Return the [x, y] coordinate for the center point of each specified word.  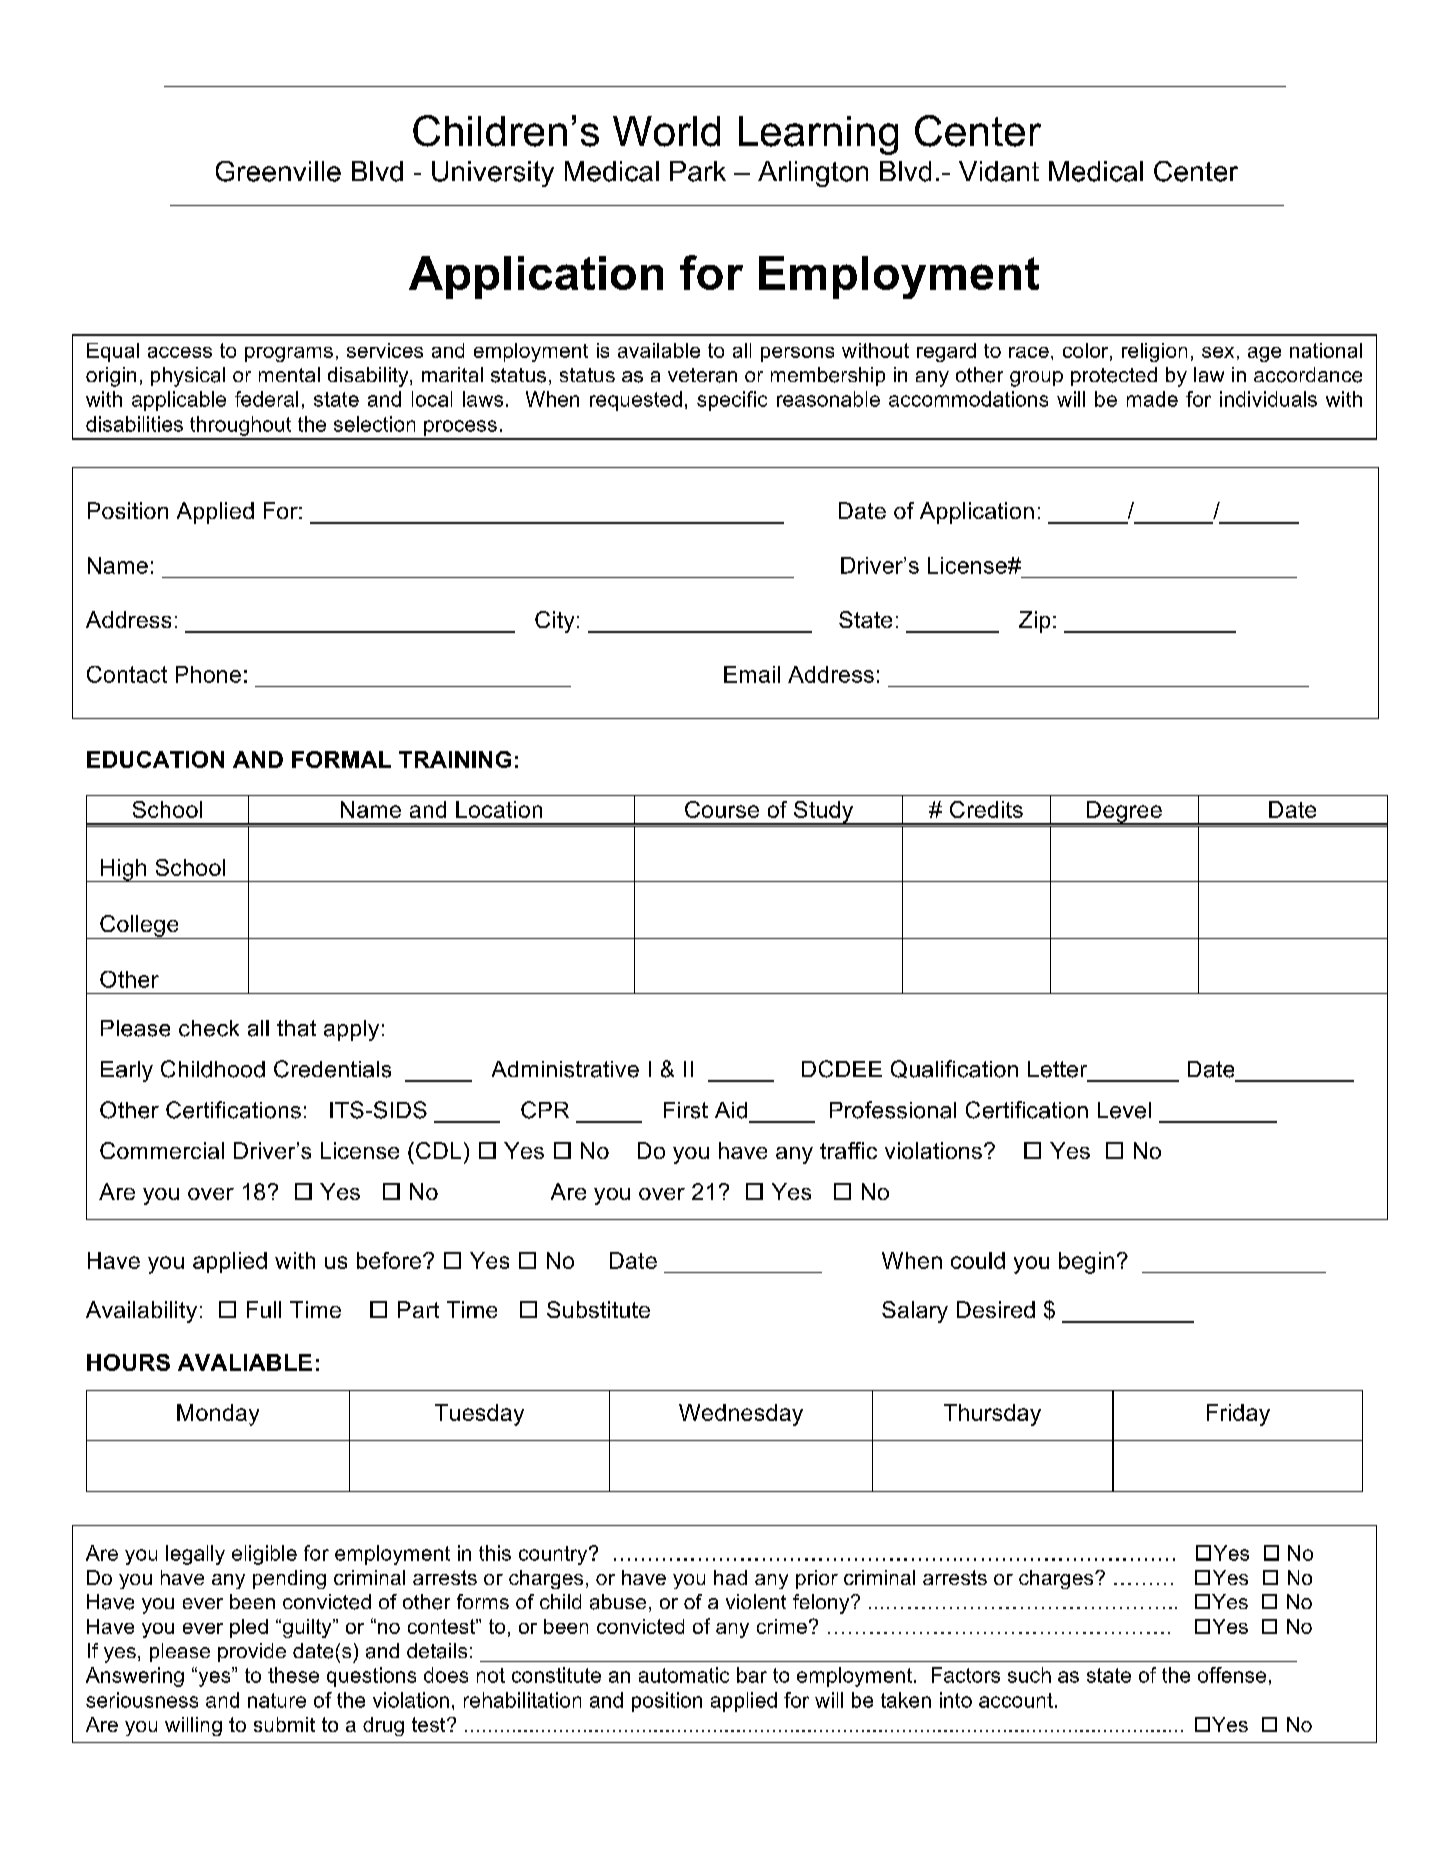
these [293, 1675]
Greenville [278, 171]
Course [722, 809]
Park [698, 171]
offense [1232, 1675]
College [139, 927]
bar [752, 1675]
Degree [1124, 813]
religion [1154, 352]
